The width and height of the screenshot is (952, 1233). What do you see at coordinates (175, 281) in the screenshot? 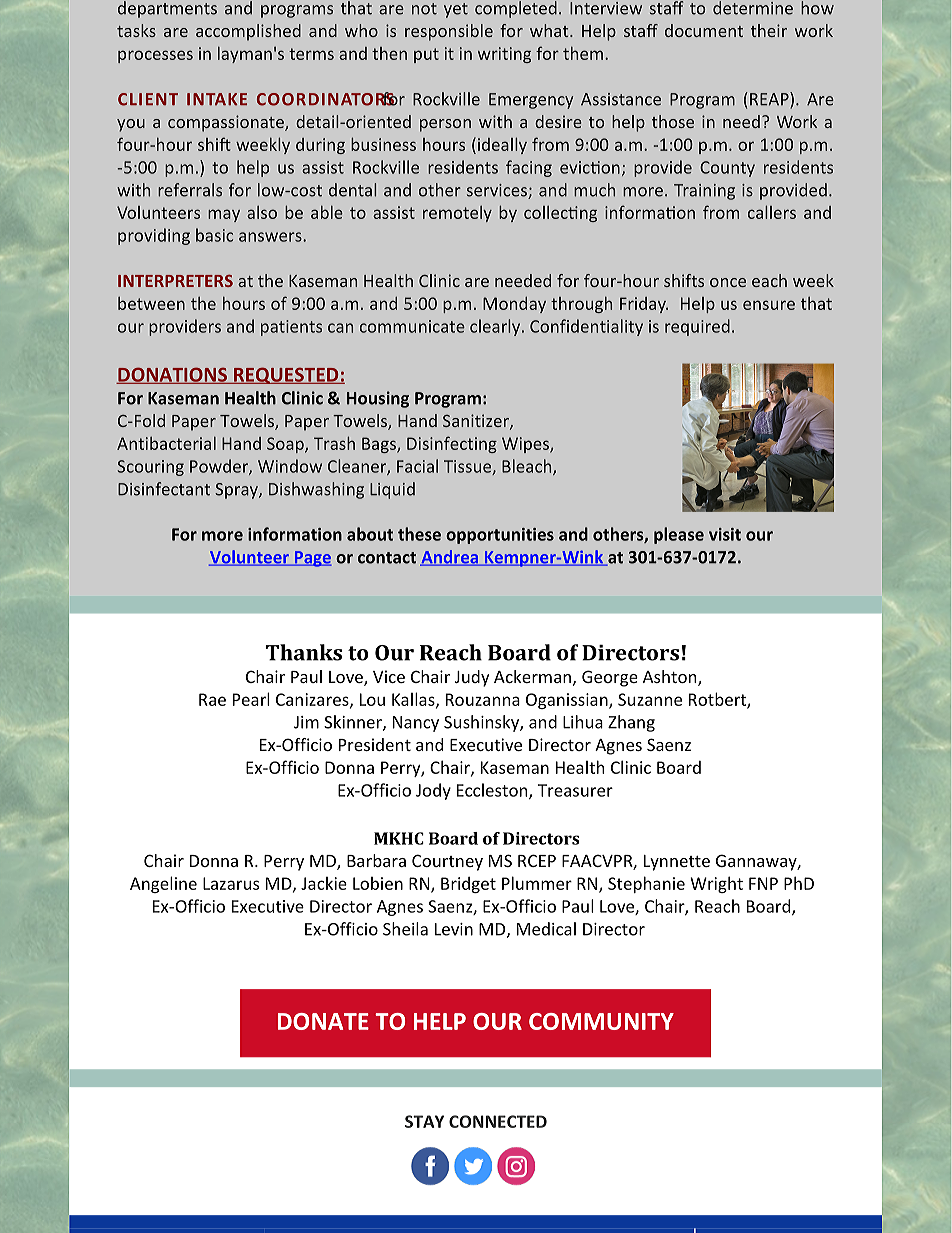
I see `INTERPRETERS` at bounding box center [175, 281].
